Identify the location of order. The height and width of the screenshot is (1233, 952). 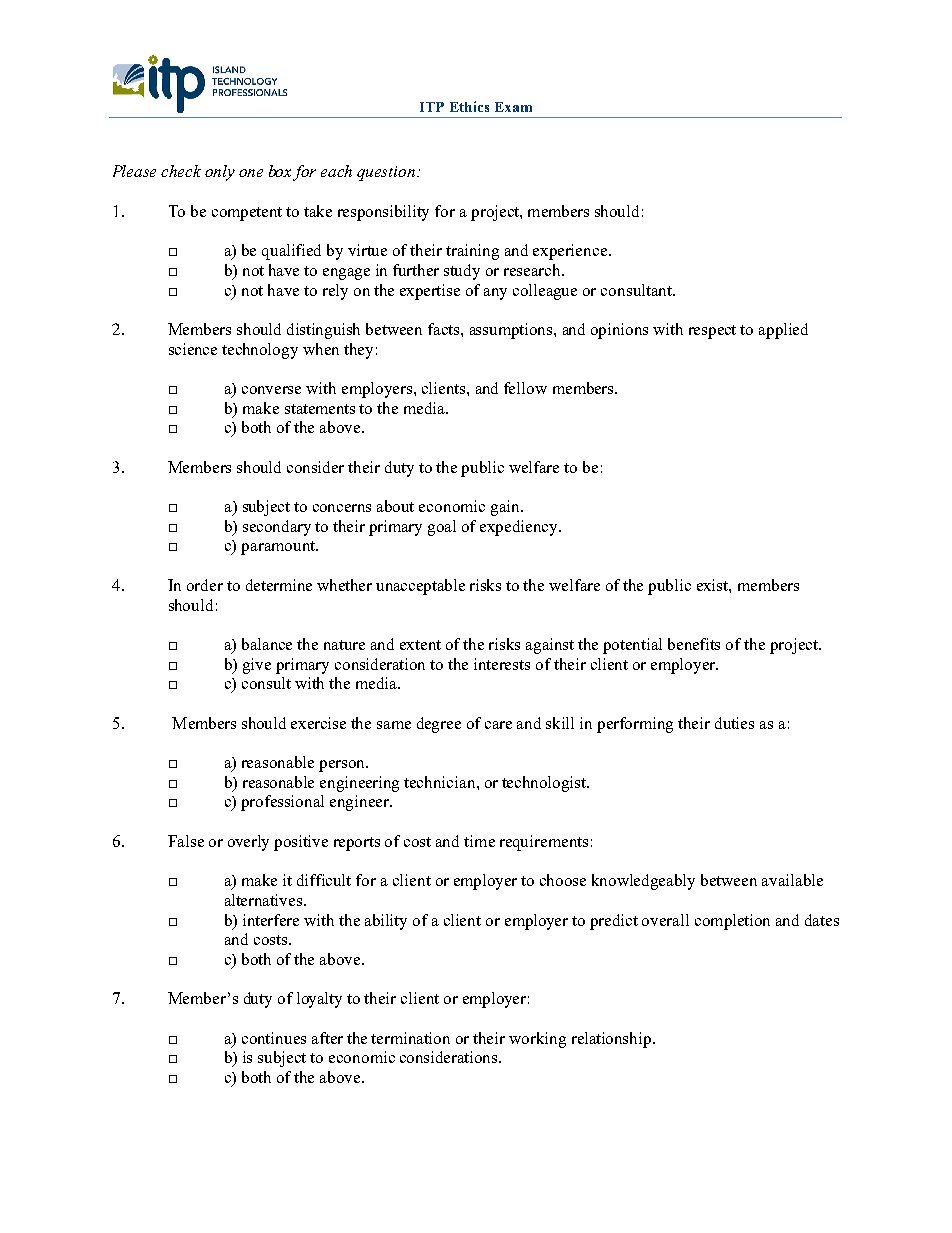
(205, 585).
